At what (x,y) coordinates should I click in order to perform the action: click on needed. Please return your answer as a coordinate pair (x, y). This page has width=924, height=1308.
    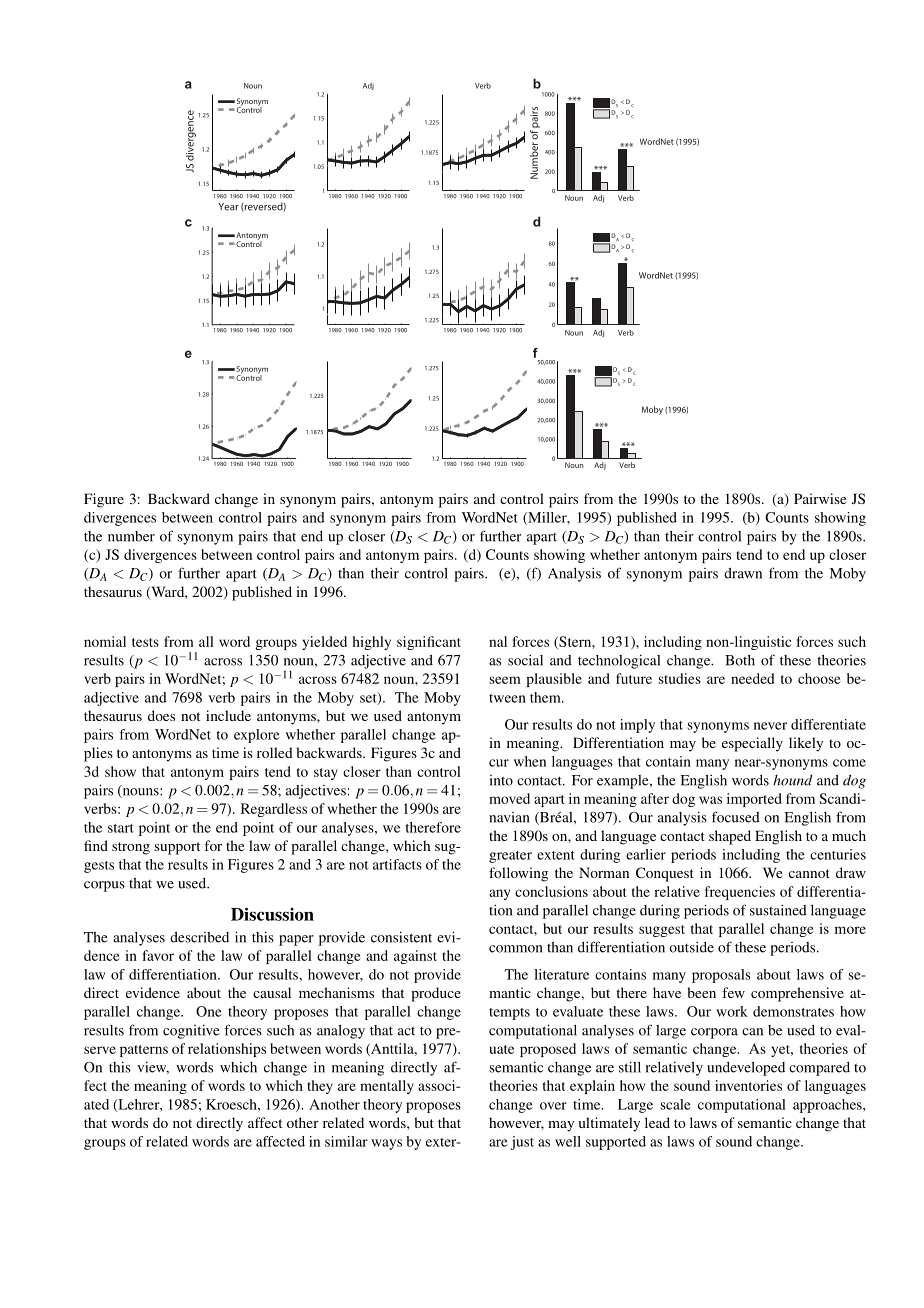
    Looking at the image, I should click on (752, 678).
